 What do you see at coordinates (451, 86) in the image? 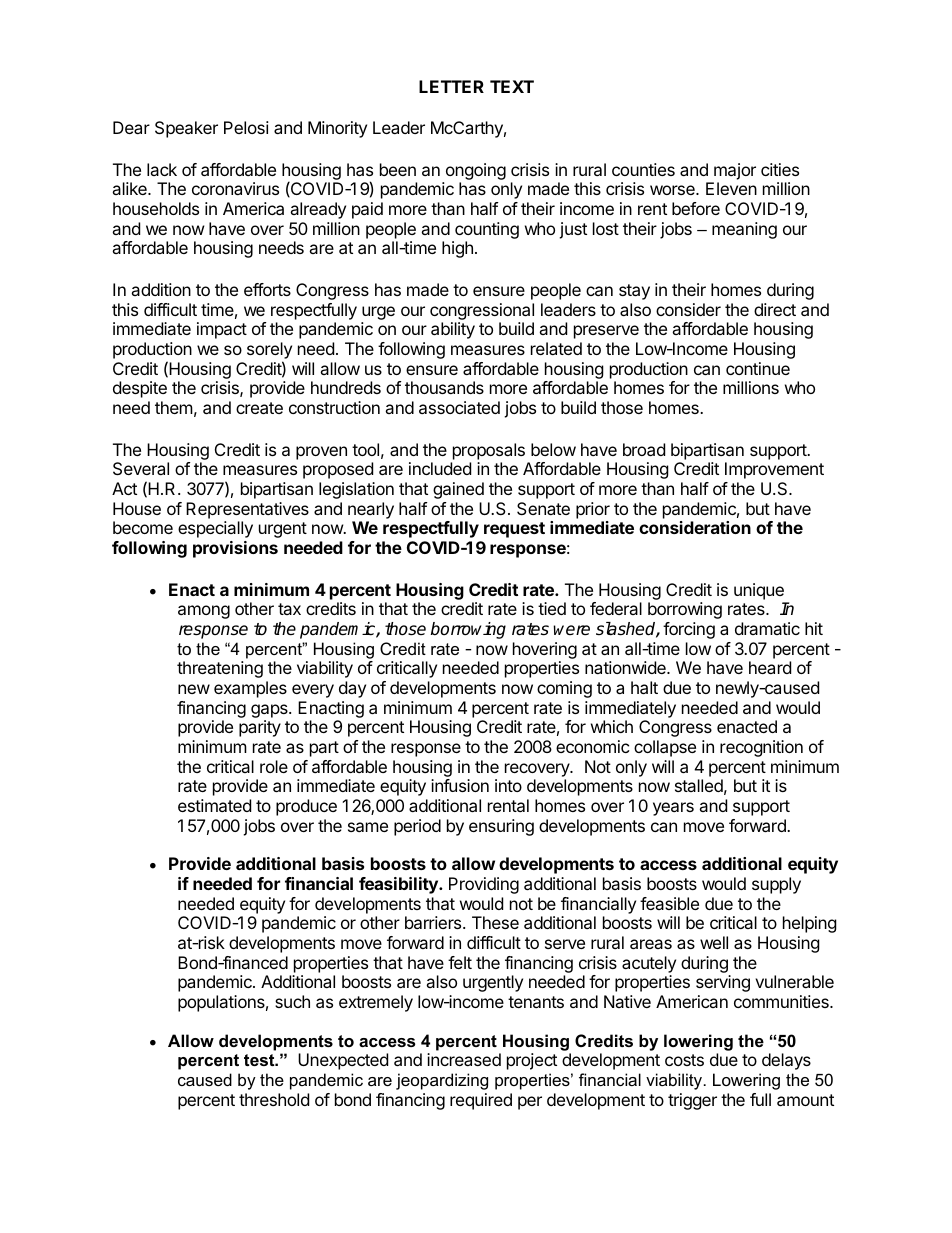
I see `LETTER` at bounding box center [451, 86].
